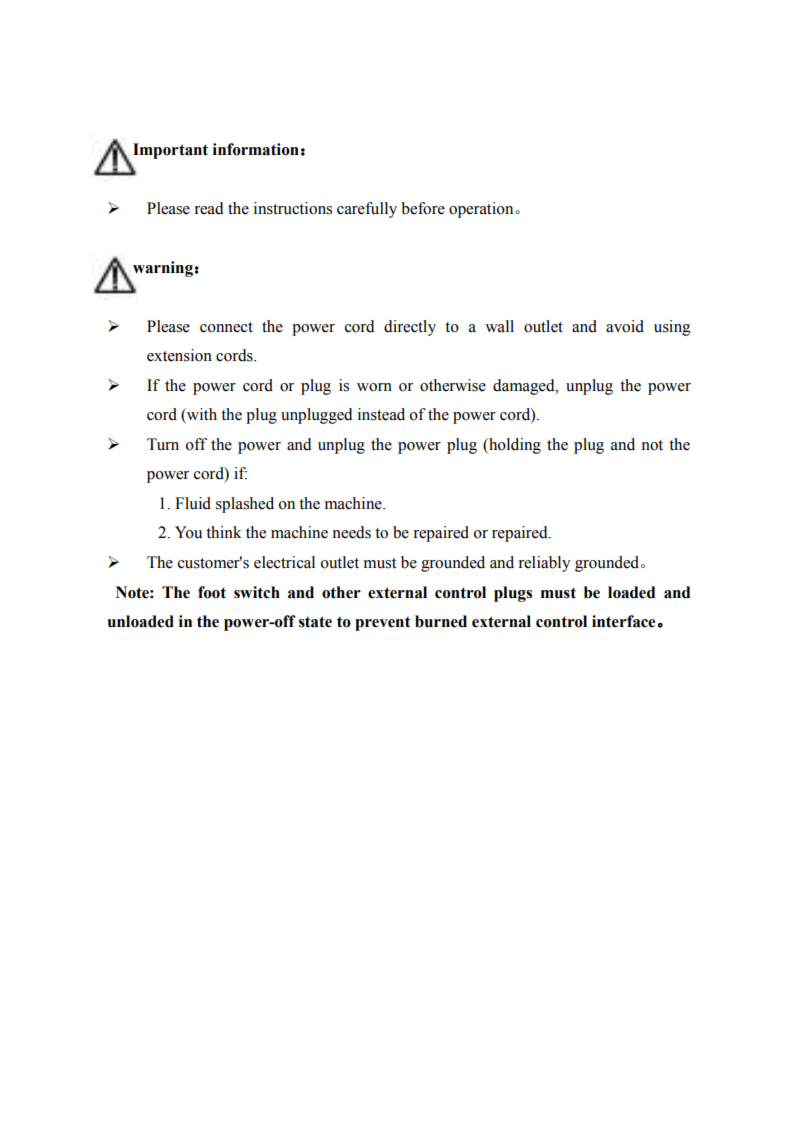  What do you see at coordinates (226, 327) in the page?
I see `connect` at bounding box center [226, 327].
